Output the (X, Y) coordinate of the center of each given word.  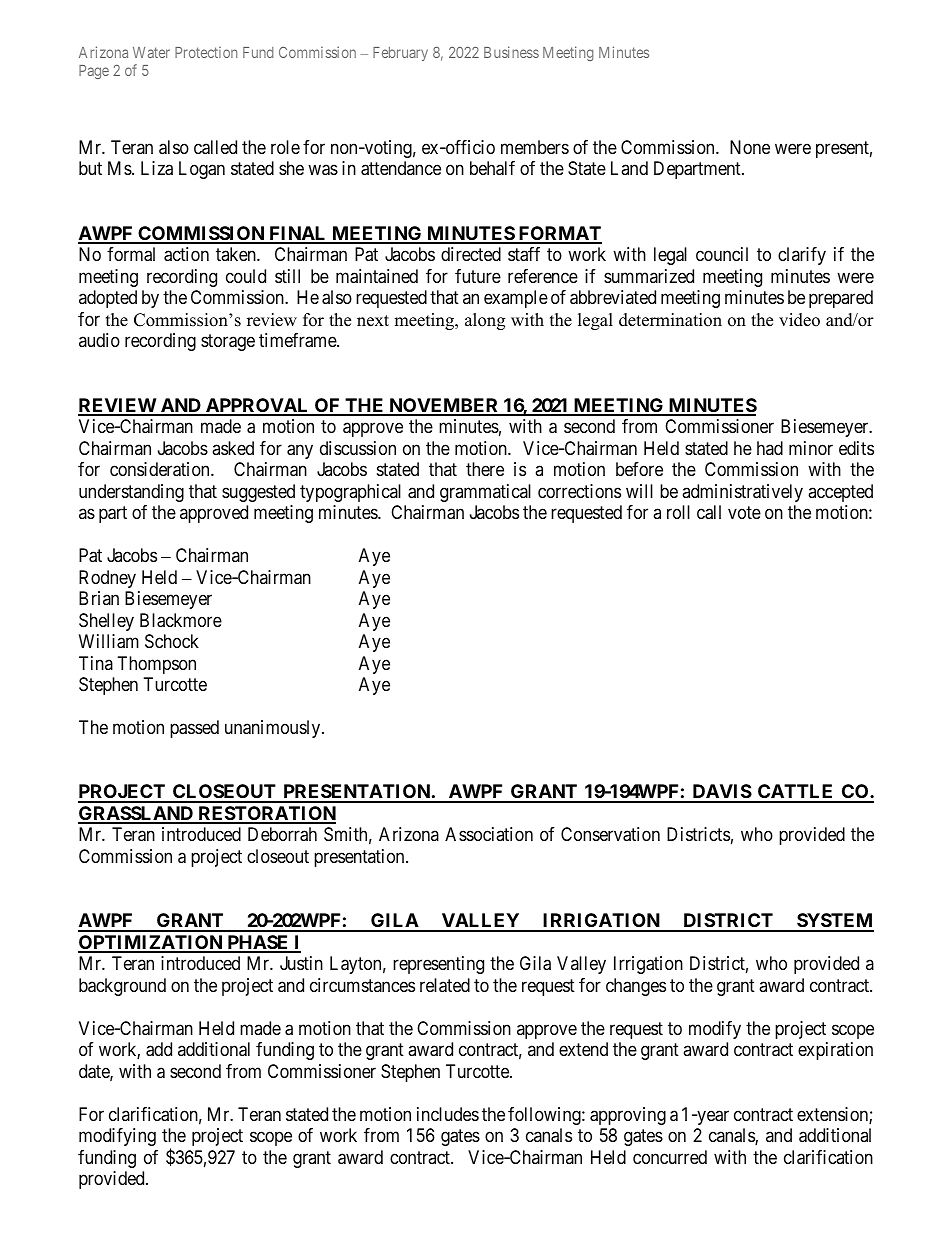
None (750, 147)
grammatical (485, 493)
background (122, 987)
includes (448, 1114)
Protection (206, 52)
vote (744, 512)
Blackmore (181, 620)
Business (511, 52)
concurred (670, 1157)
